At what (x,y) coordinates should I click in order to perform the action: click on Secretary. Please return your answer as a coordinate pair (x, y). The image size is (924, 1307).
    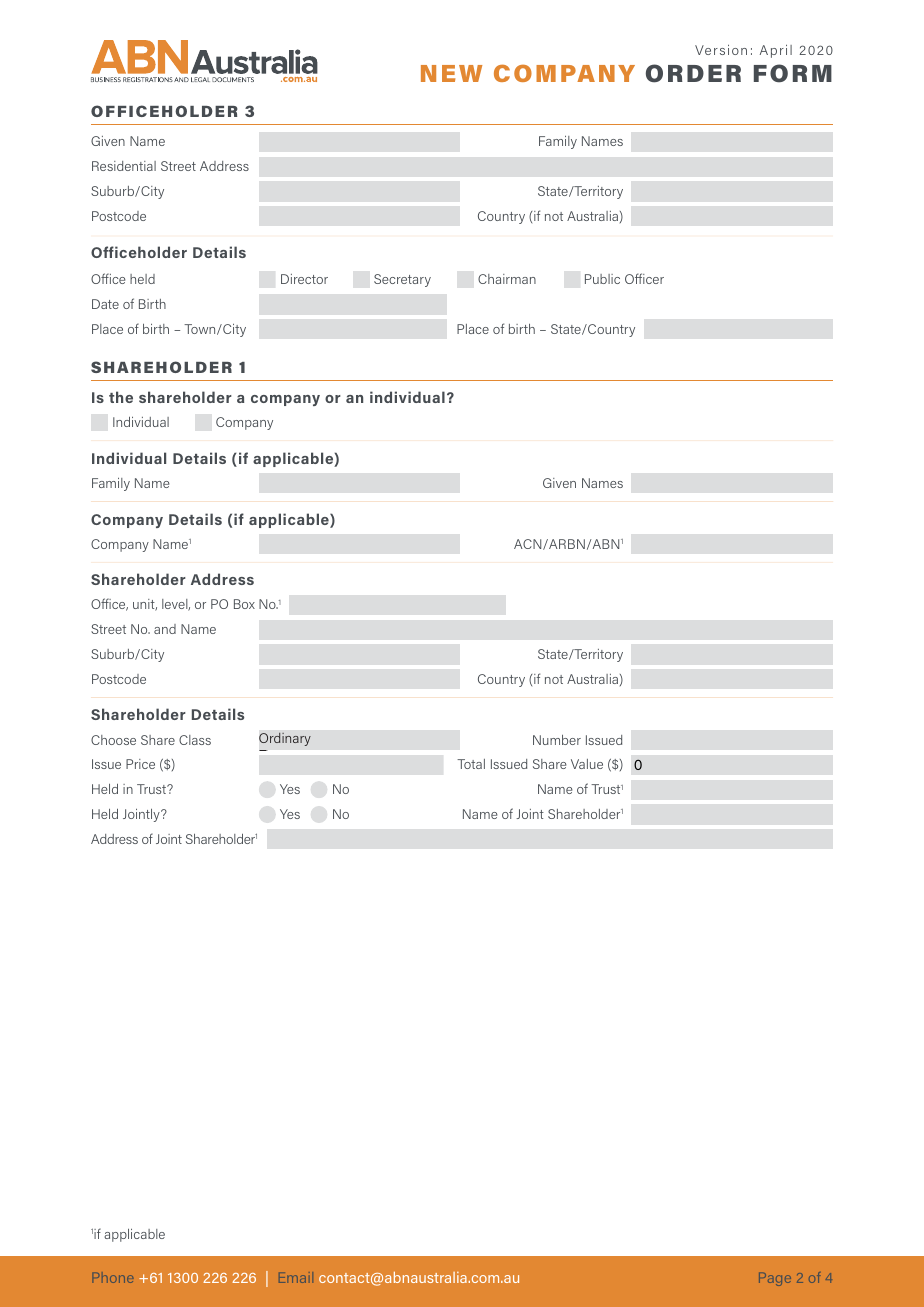
    Looking at the image, I should click on (402, 280).
